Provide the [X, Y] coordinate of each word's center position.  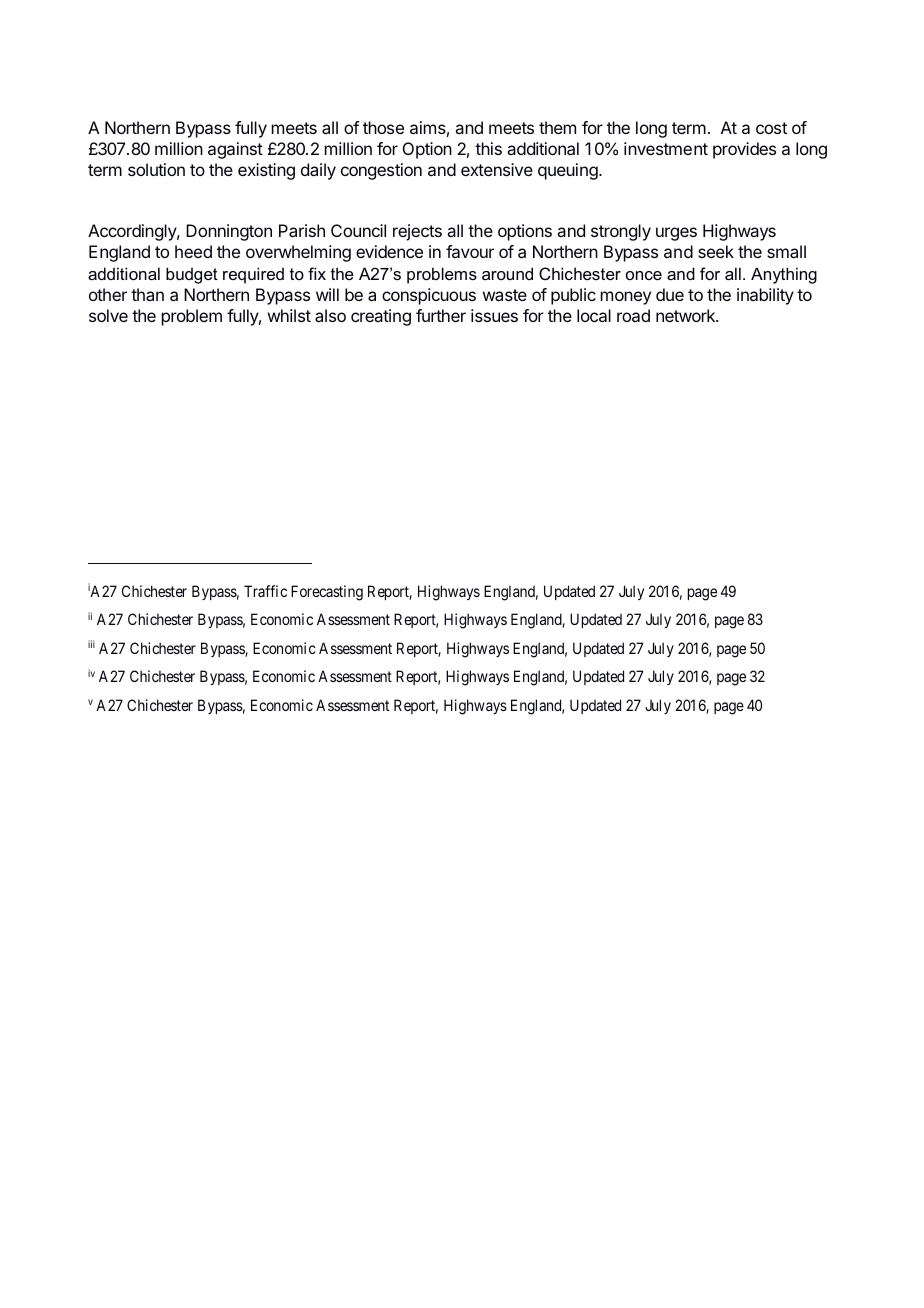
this [488, 148]
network [686, 315]
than [147, 294]
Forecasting [327, 593]
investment [666, 148]
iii [91, 644]
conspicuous [429, 296]
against [235, 150]
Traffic [265, 591]
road [633, 315]
